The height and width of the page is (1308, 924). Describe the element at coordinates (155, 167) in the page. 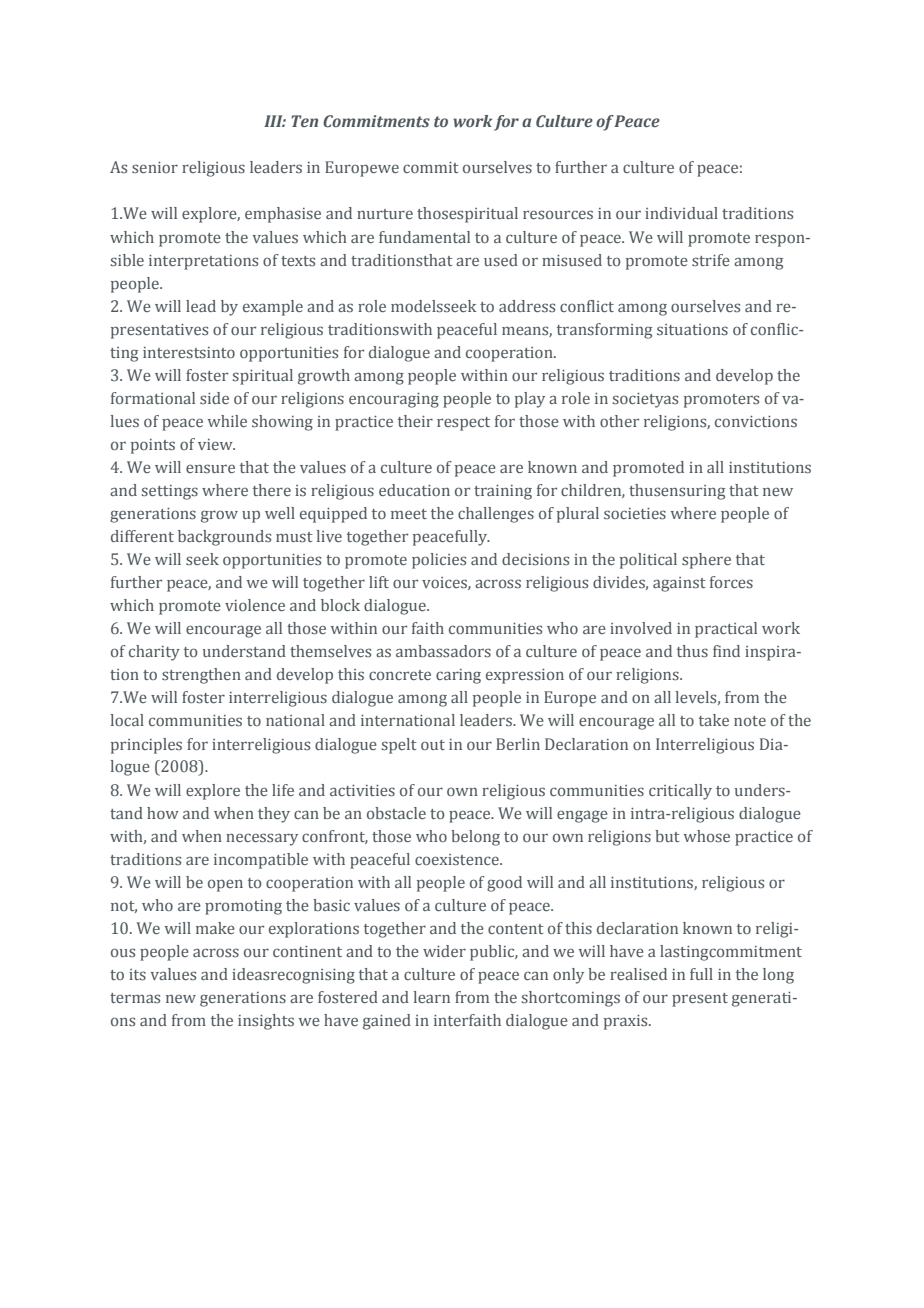

I see `senior` at that location.
